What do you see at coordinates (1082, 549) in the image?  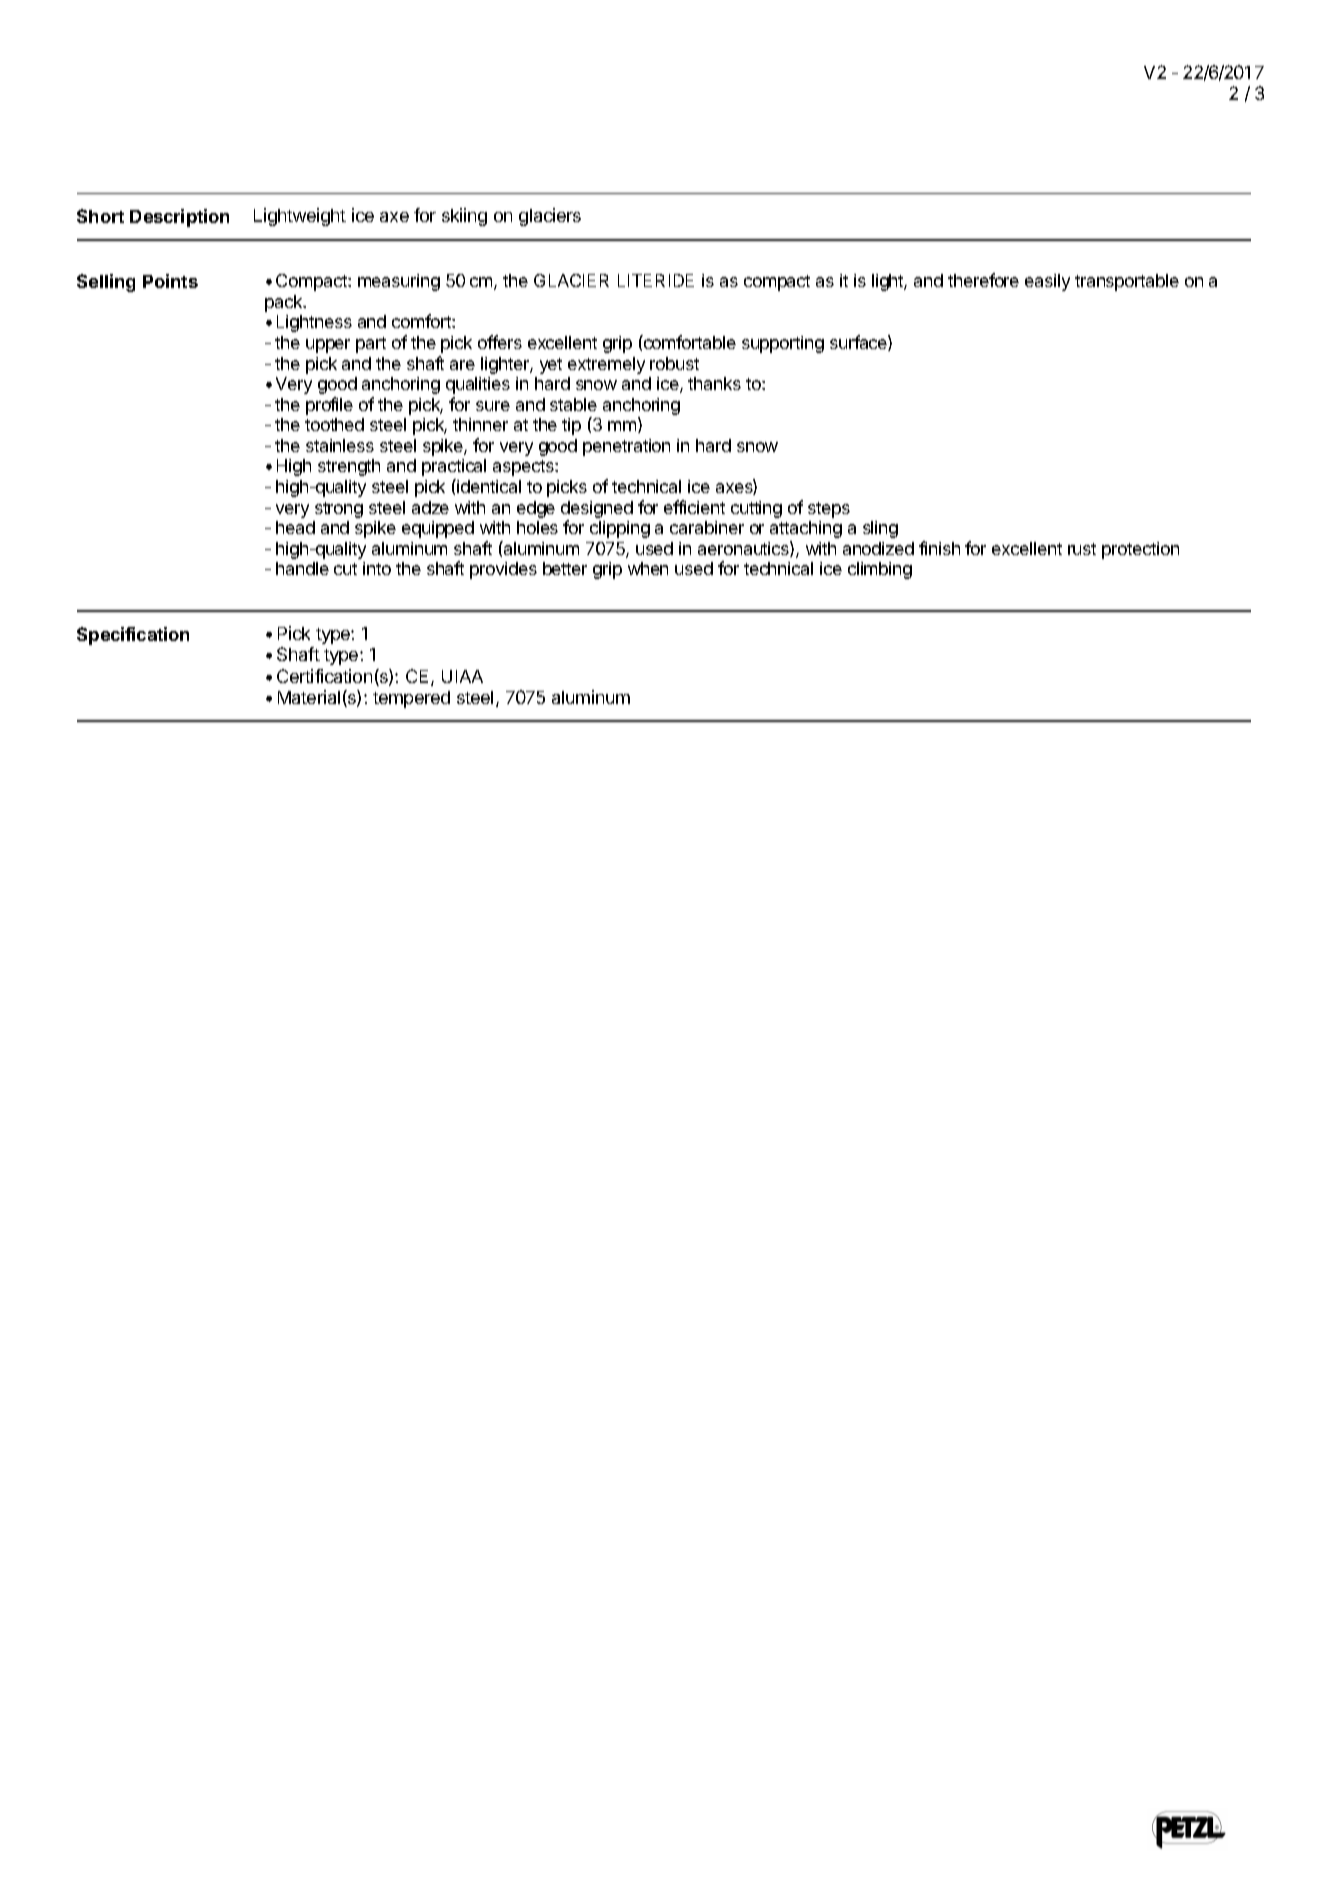 I see `rust` at bounding box center [1082, 549].
